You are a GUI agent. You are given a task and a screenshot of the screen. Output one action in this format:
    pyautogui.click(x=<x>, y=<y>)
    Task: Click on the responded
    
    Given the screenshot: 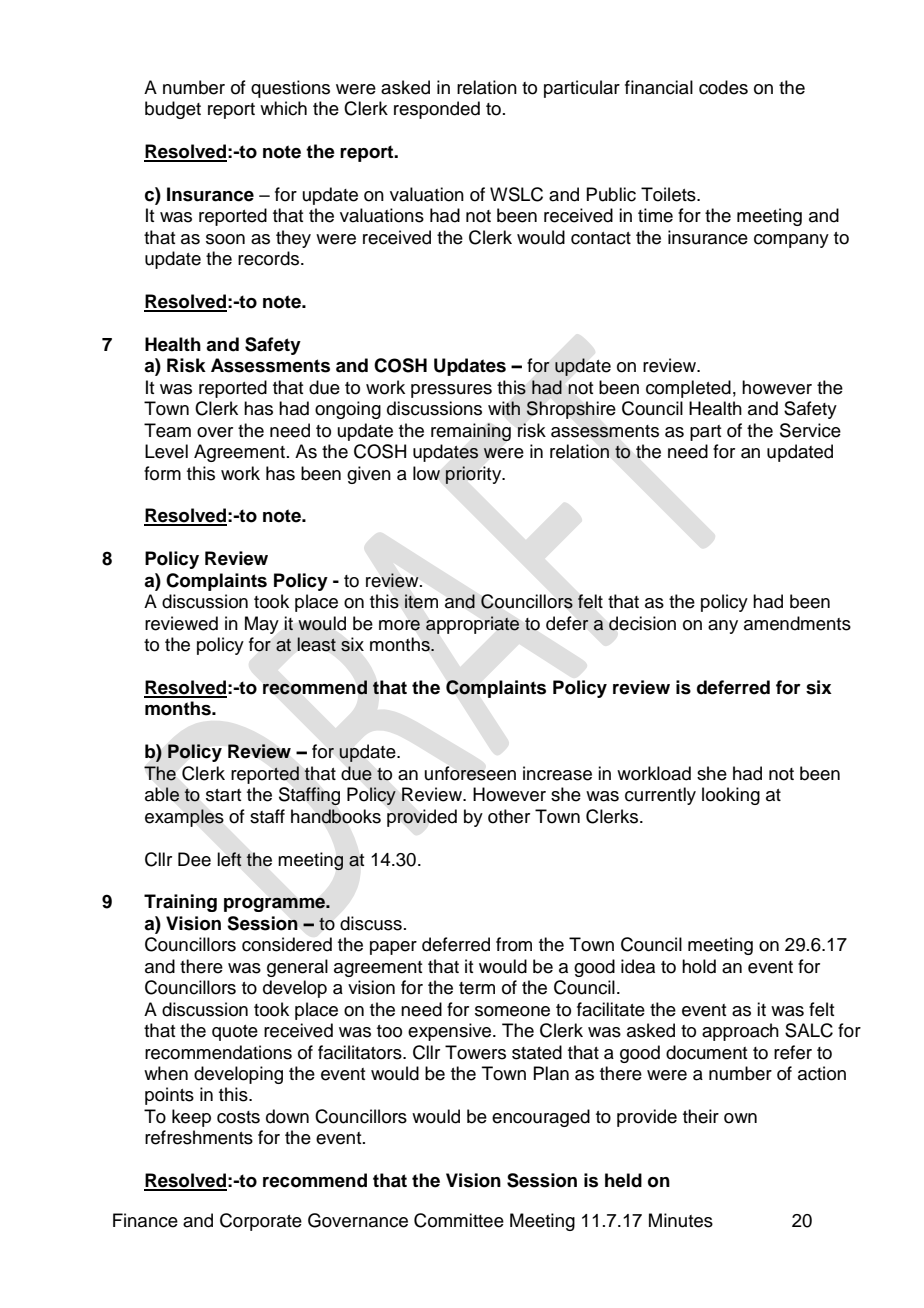 What is the action you would take?
    pyautogui.click(x=437, y=110)
